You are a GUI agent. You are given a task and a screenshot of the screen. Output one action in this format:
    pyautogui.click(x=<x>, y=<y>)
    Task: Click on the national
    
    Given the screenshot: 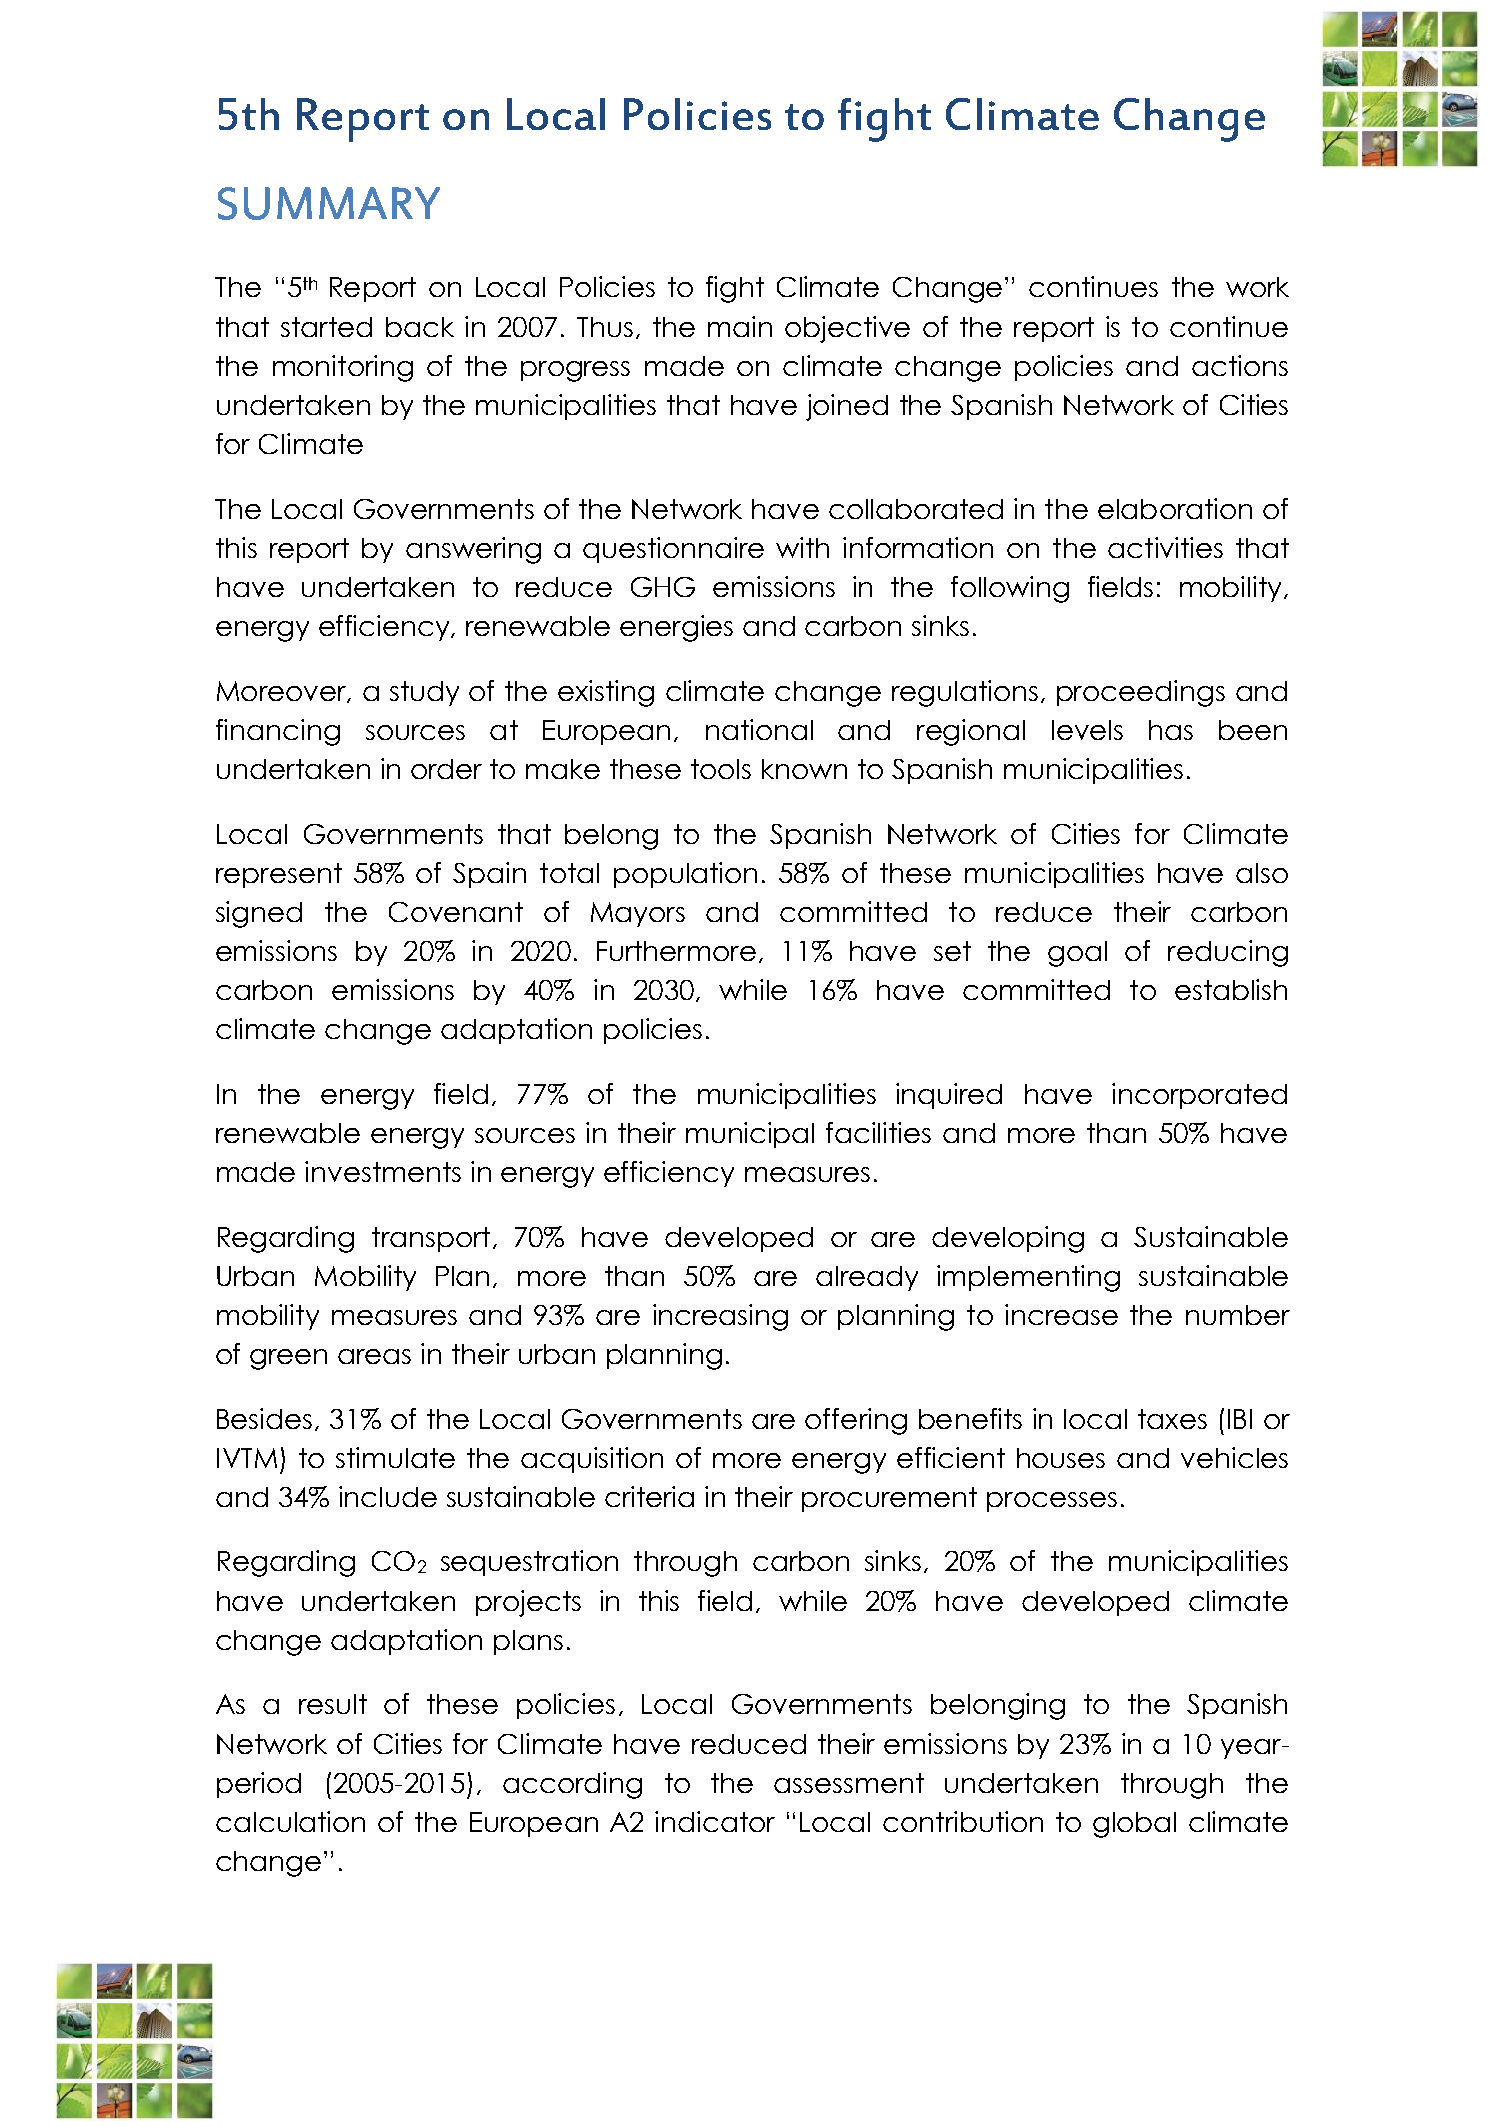 What is the action you would take?
    pyautogui.click(x=759, y=729)
